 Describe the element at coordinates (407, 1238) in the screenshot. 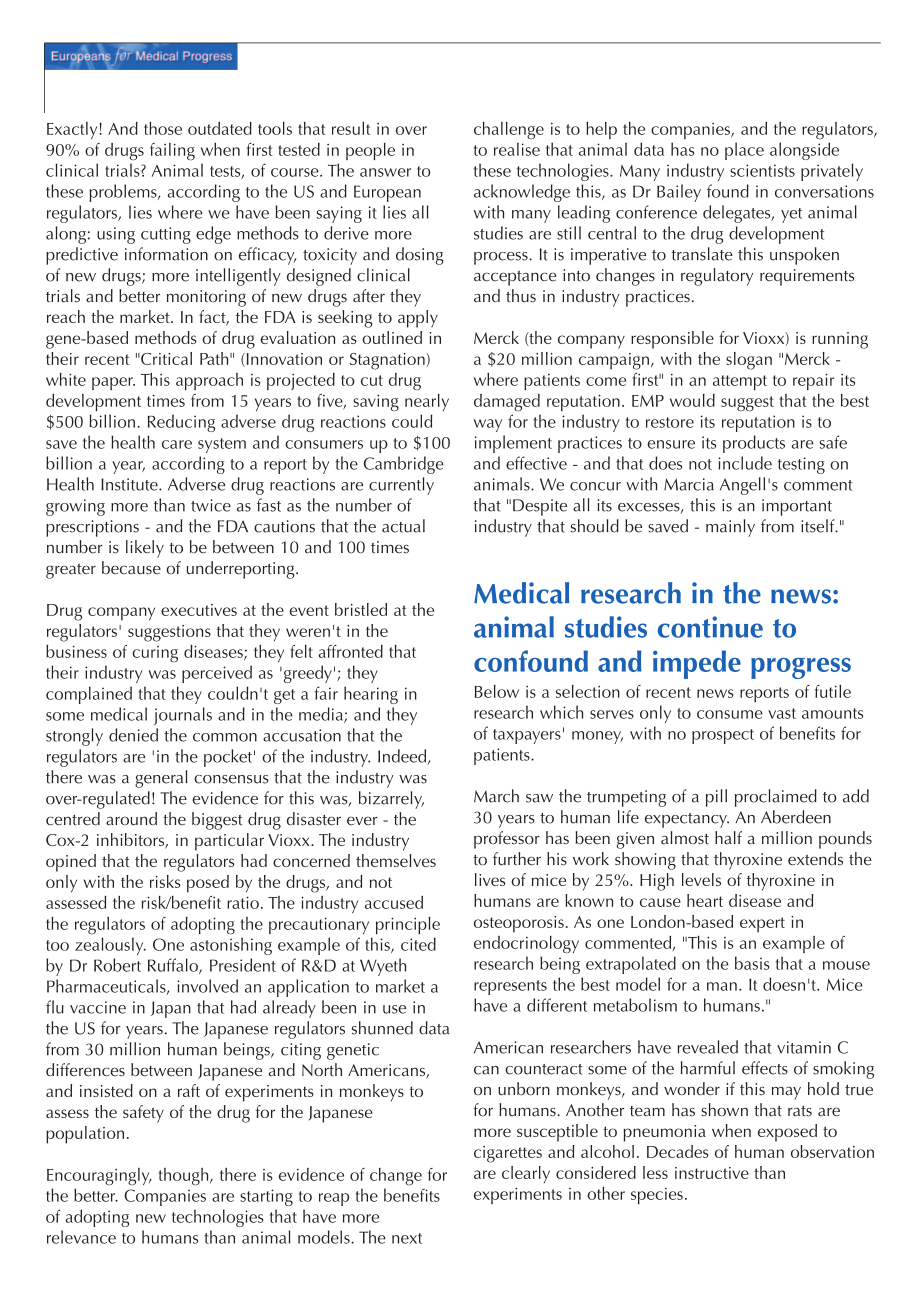

I see `next` at that location.
